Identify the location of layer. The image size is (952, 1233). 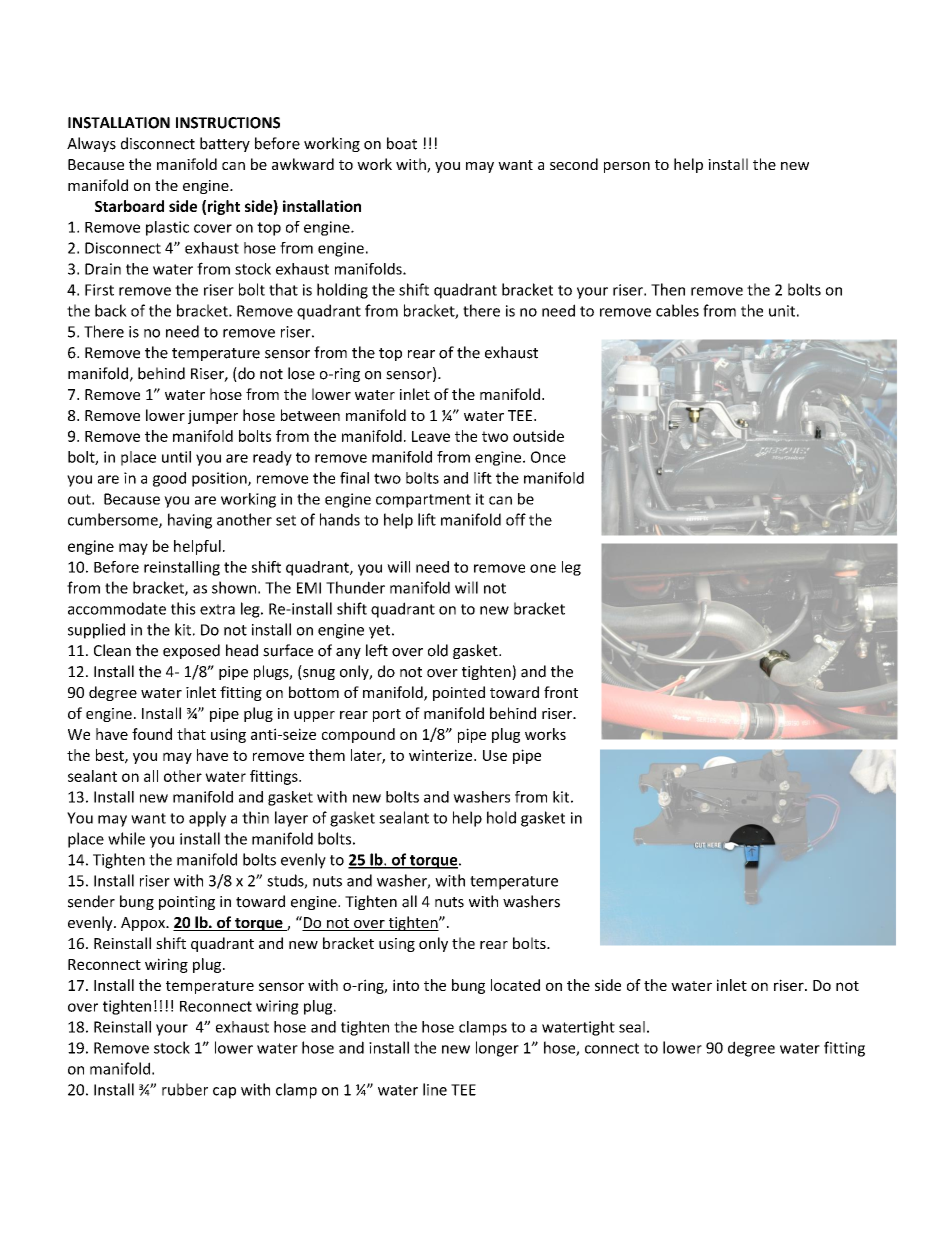
(291, 819).
